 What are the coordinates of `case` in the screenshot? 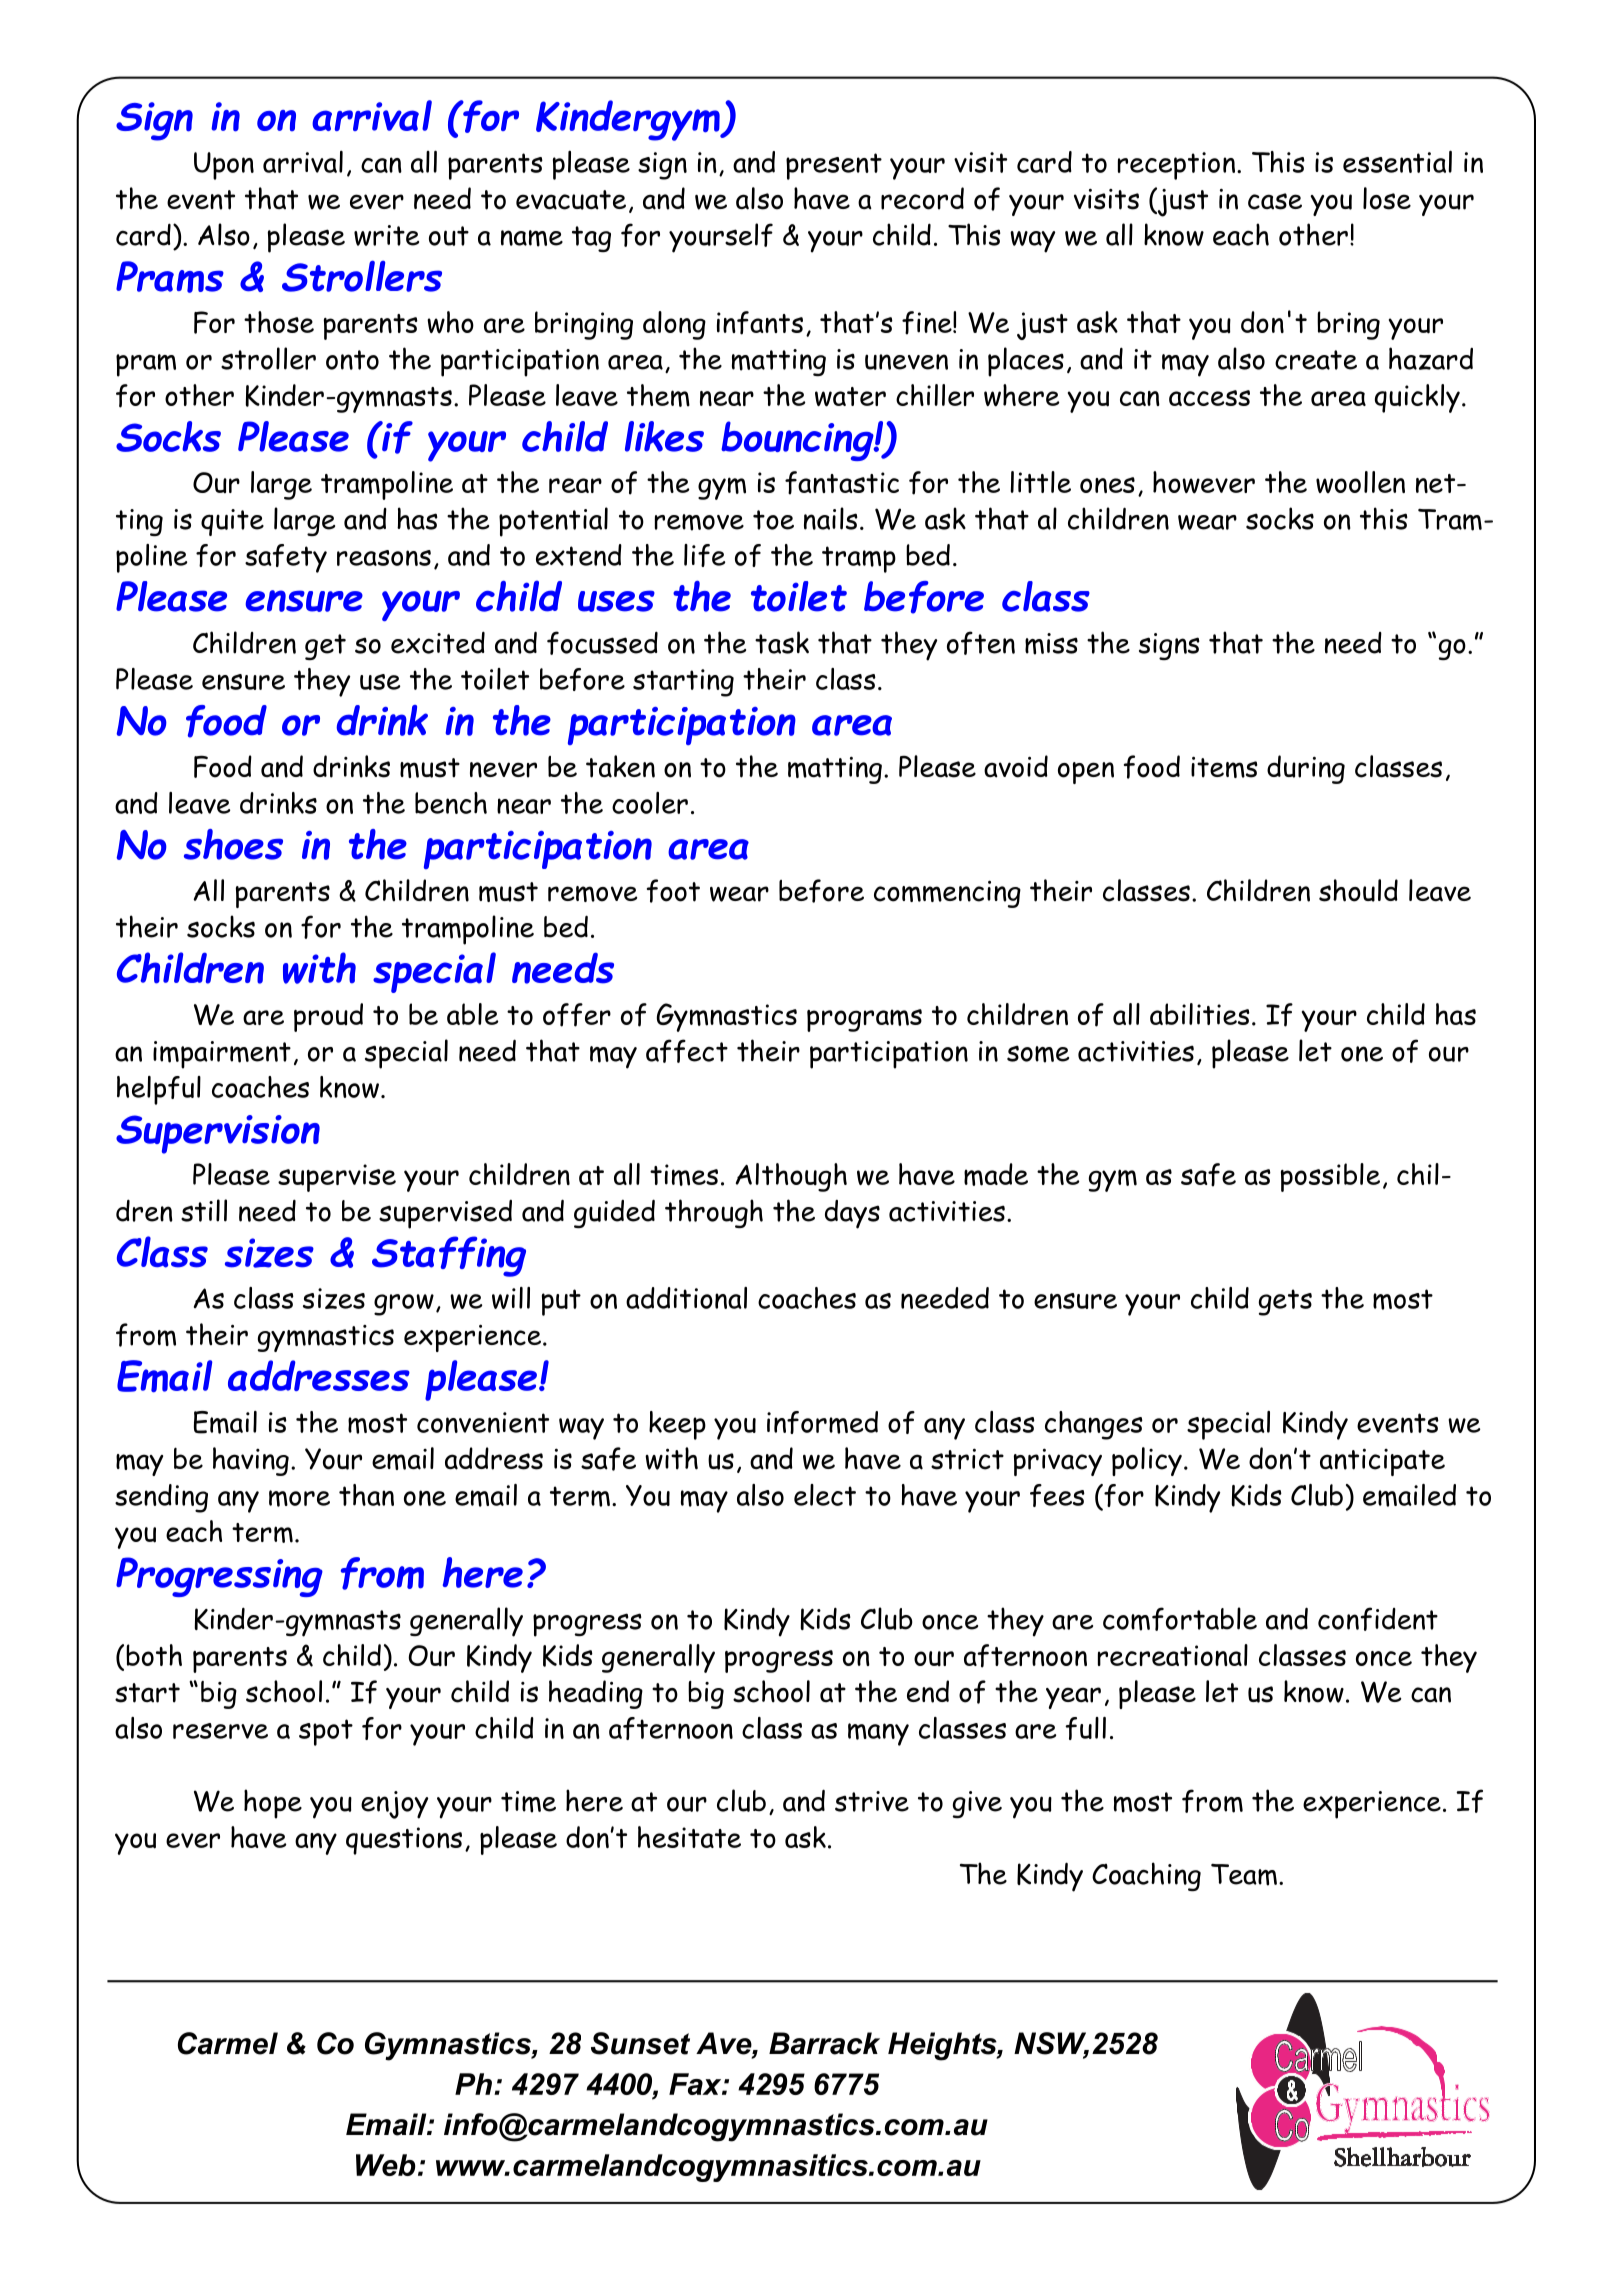 It's located at (1275, 201).
